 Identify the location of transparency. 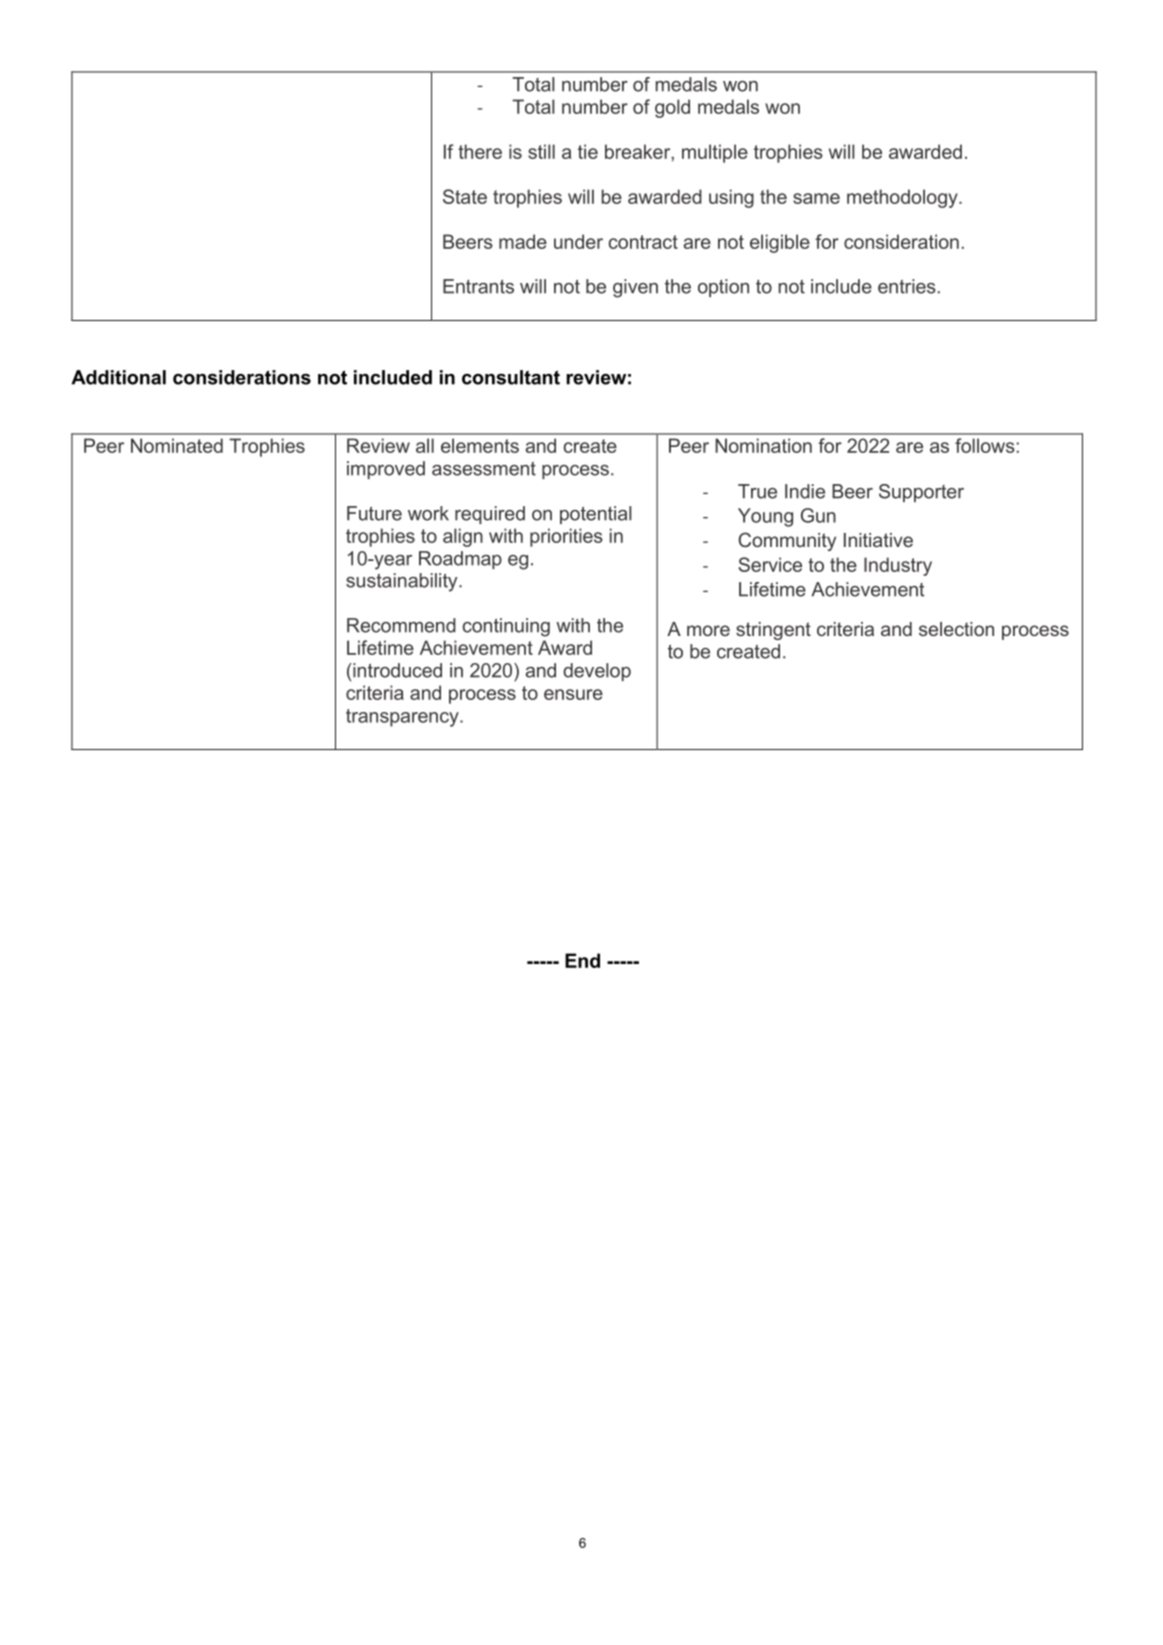
(403, 718).
